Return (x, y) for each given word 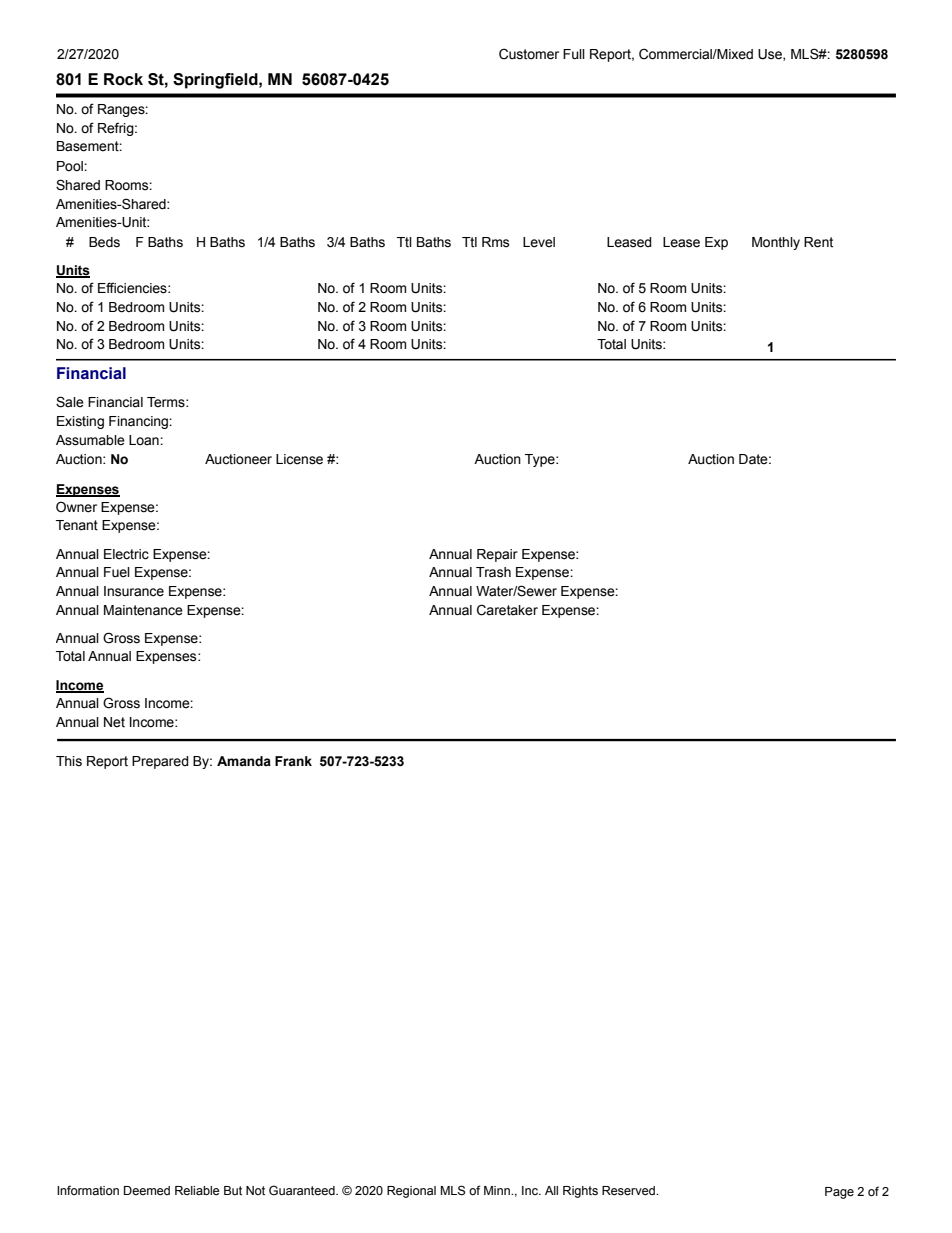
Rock (123, 79)
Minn (498, 1190)
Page (839, 1193)
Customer (529, 54)
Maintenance (143, 610)
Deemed (147, 1191)
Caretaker (507, 610)
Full (574, 54)
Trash (493, 572)
